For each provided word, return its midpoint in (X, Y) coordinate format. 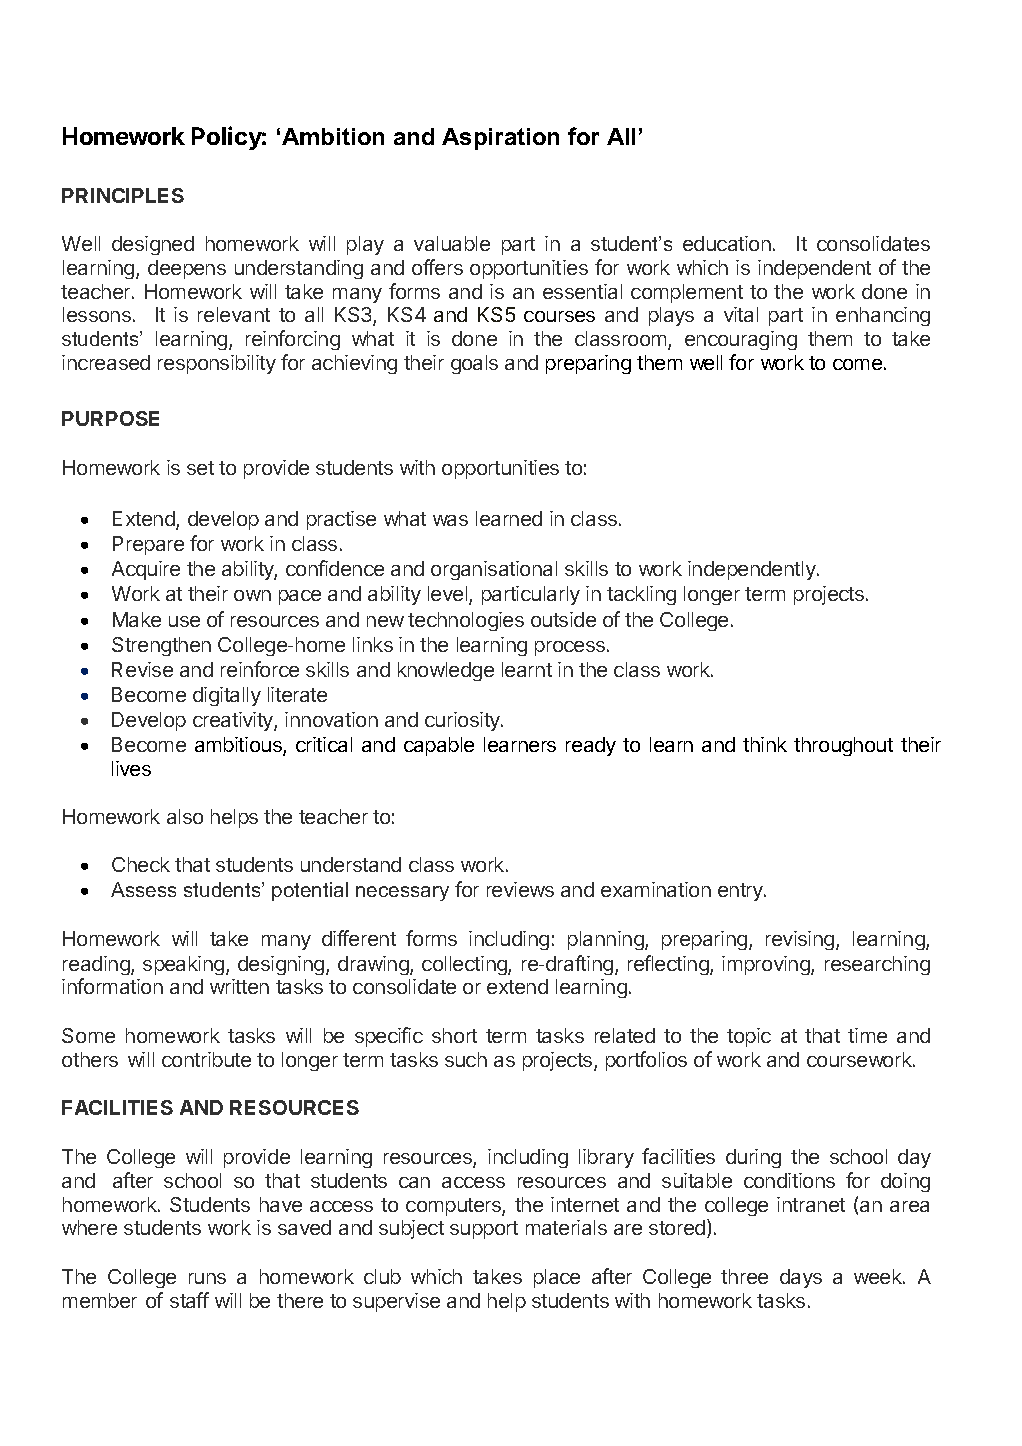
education (727, 243)
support (484, 1230)
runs (207, 1278)
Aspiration (500, 139)
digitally (227, 696)
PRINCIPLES (123, 195)
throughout (843, 746)
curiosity (463, 721)
